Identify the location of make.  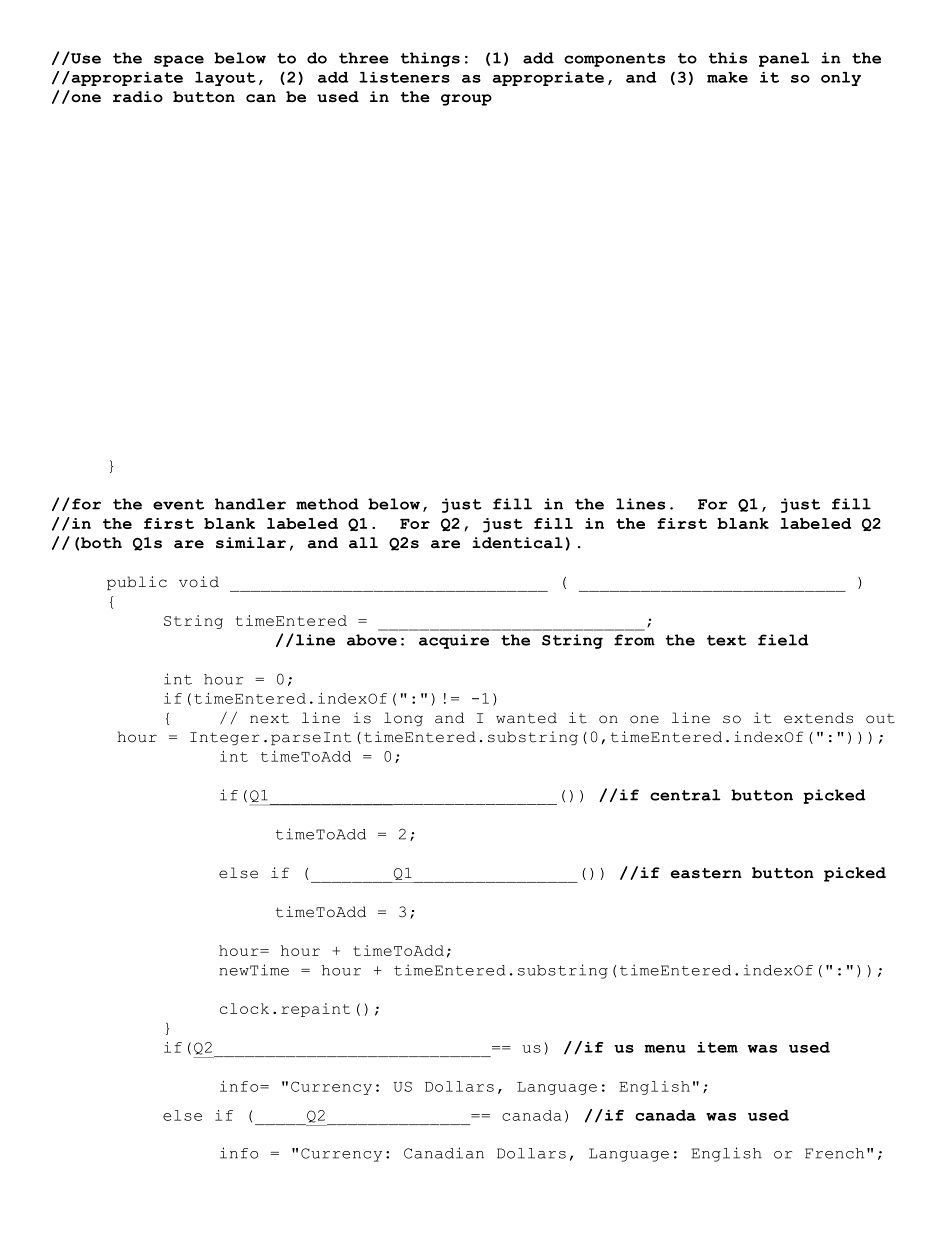
(727, 77).
